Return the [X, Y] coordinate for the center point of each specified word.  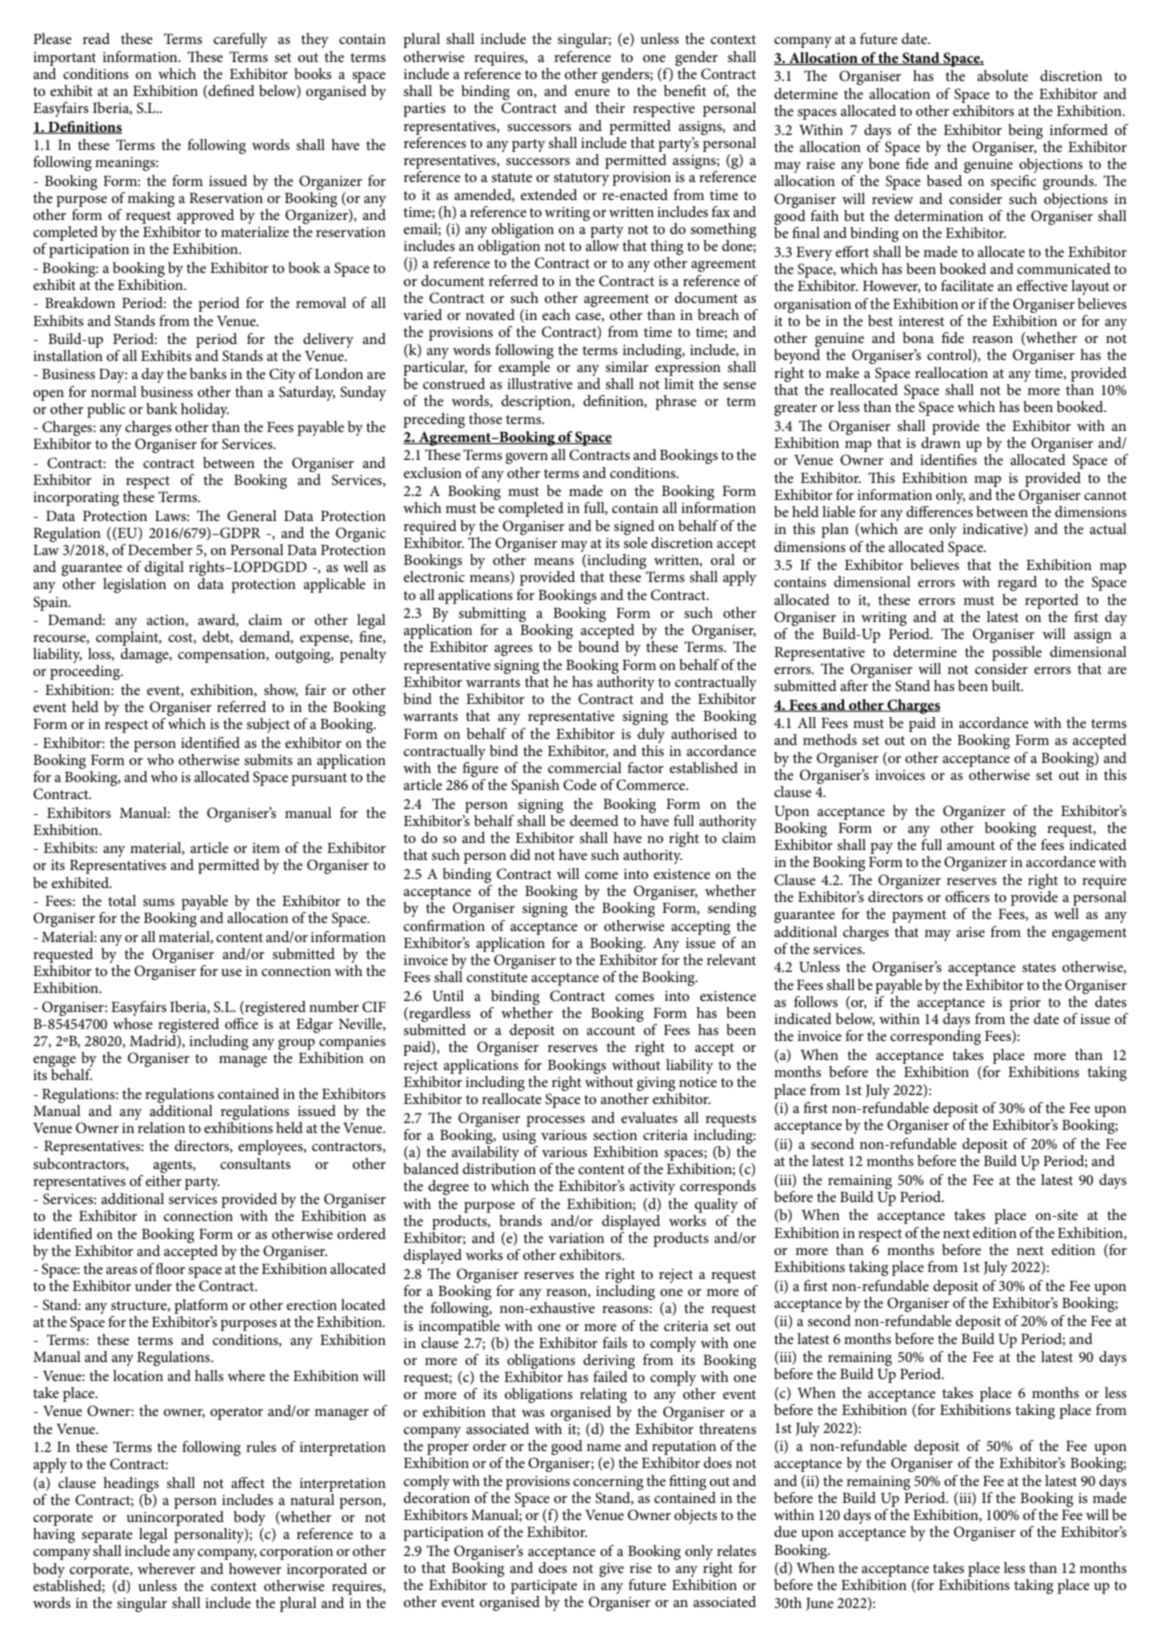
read [96, 38]
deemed [594, 820]
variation [576, 1238]
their [610, 107]
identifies [948, 459]
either [164, 1179]
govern [526, 458]
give [611, 1570]
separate [107, 1536]
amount [971, 845]
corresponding [935, 1037]
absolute [1002, 75]
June [820, 1604]
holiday [205, 410]
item [266, 848]
